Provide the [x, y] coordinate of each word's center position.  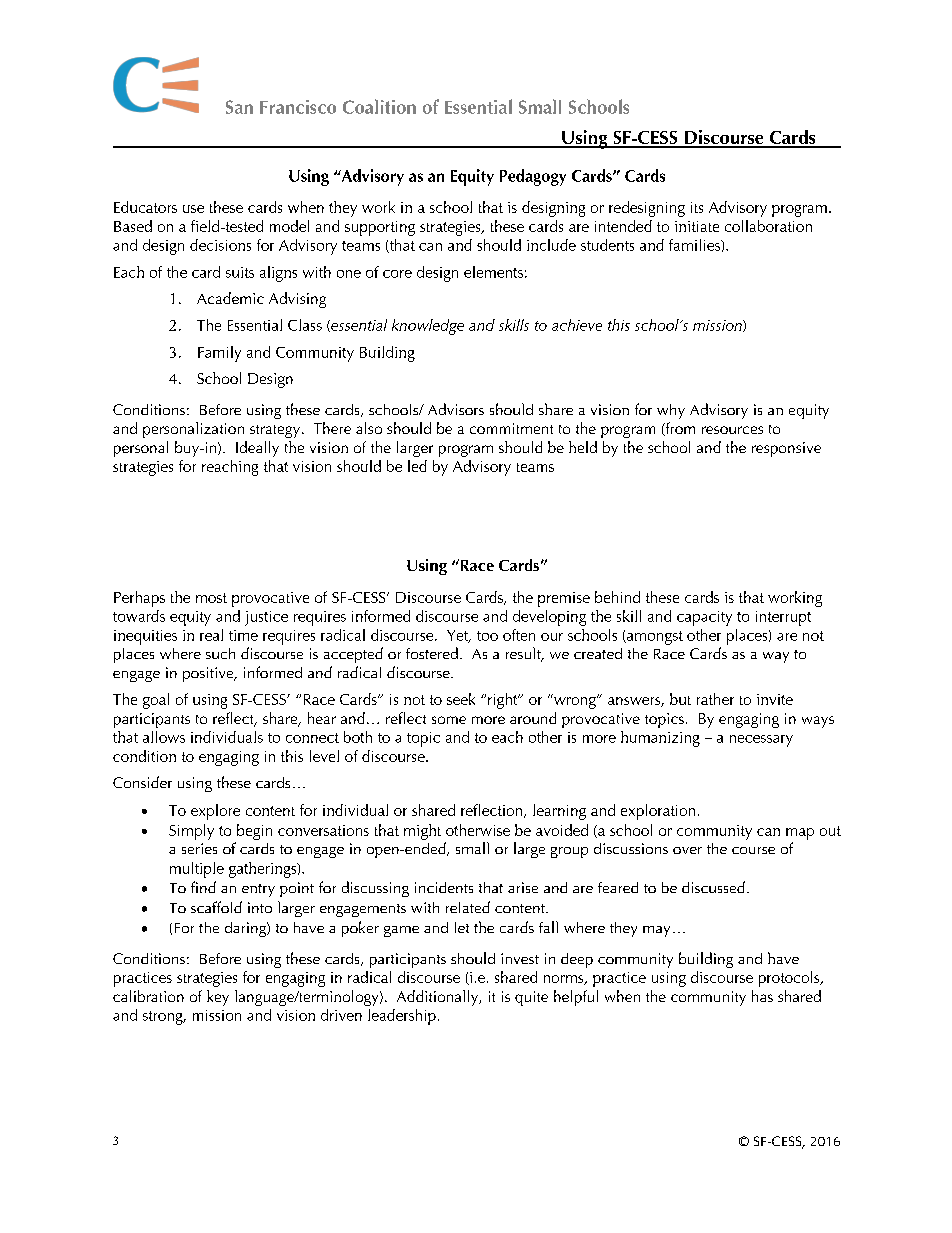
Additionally [439, 998]
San [239, 107]
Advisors [456, 409]
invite [775, 699]
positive [209, 674]
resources [732, 430]
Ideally [257, 449]
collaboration [768, 226]
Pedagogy [533, 177]
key [218, 998]
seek [461, 699]
